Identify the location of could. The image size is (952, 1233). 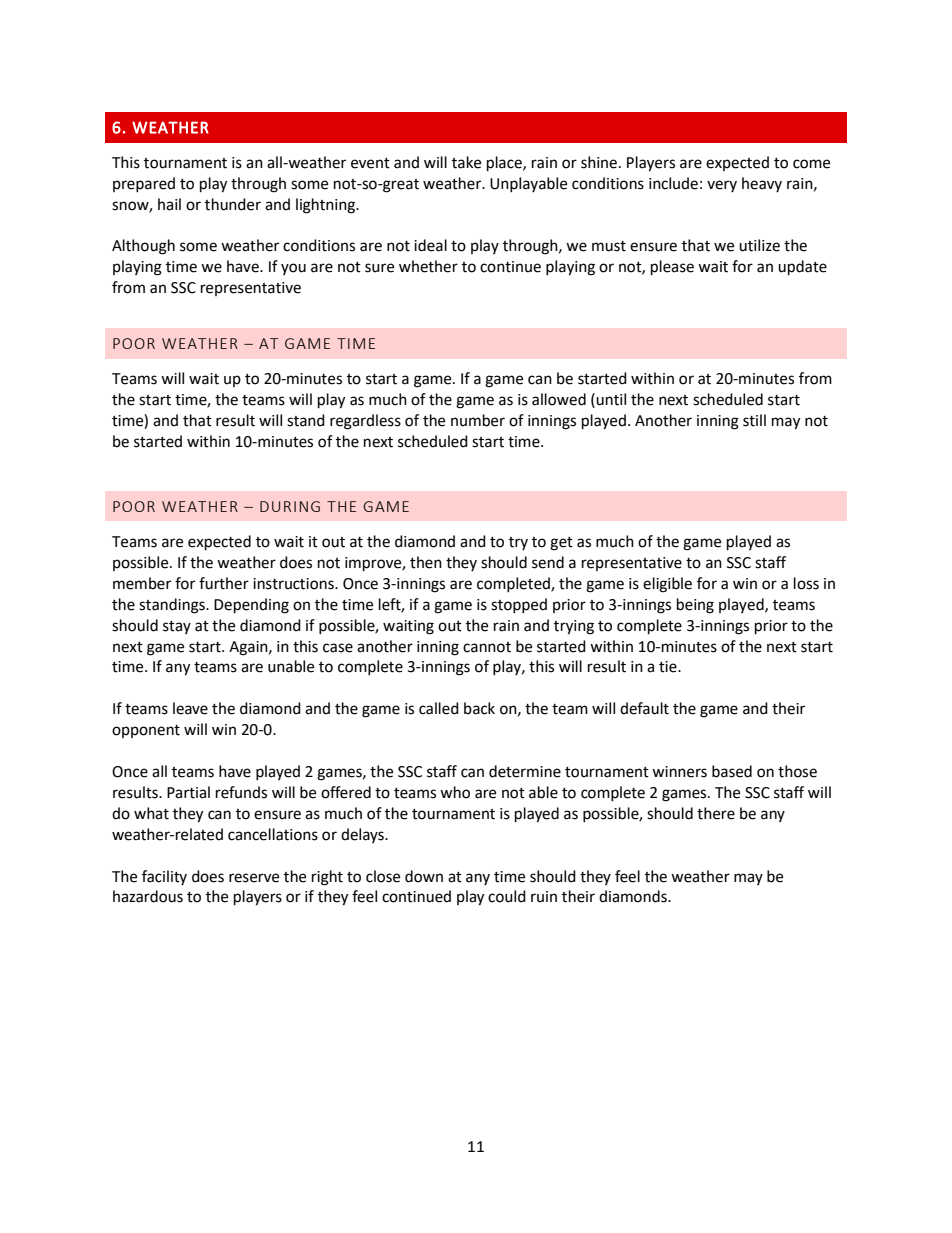
(507, 896).
